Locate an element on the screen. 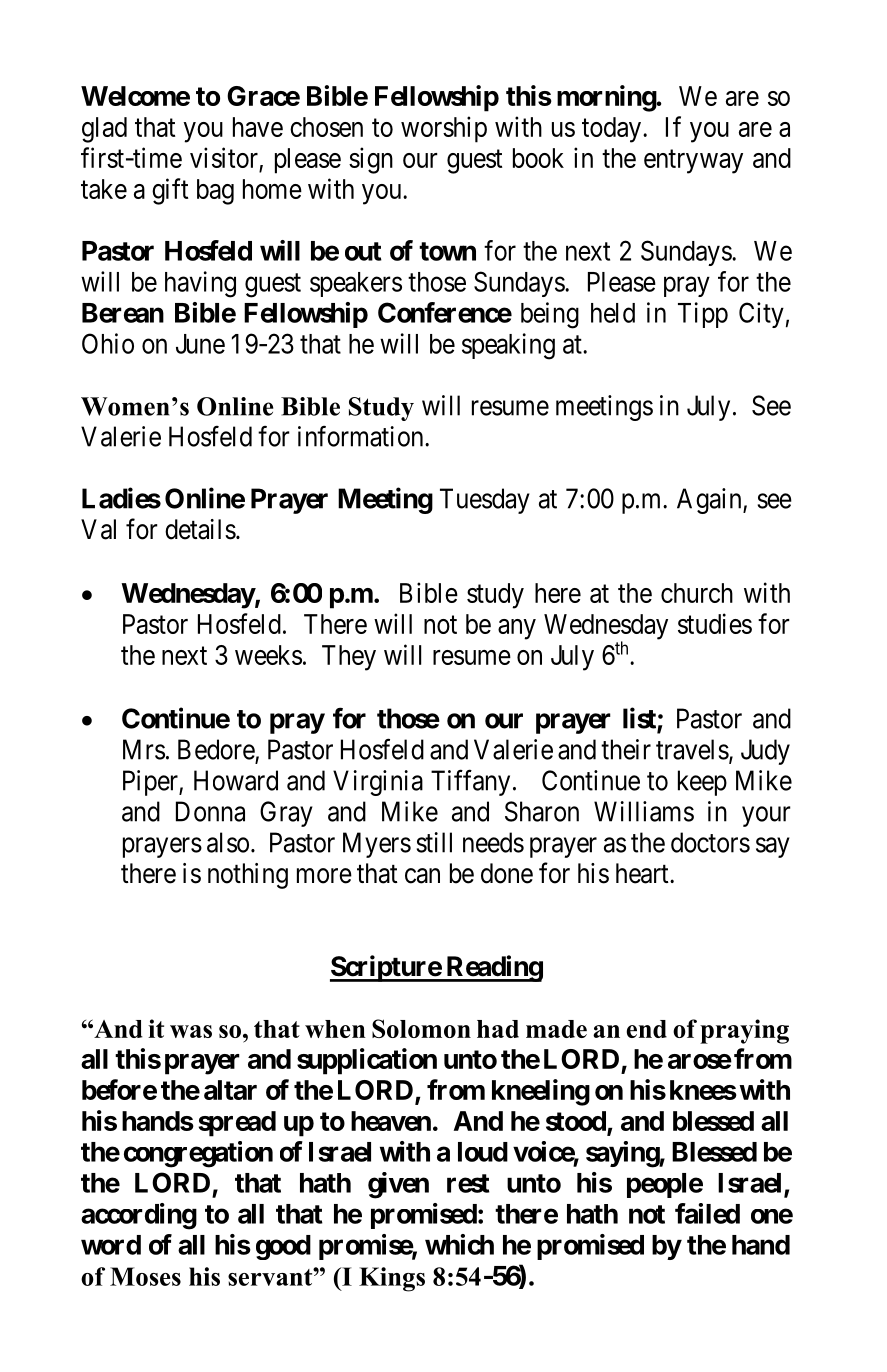 The image size is (887, 1372). Tuesday is located at coordinates (485, 501).
